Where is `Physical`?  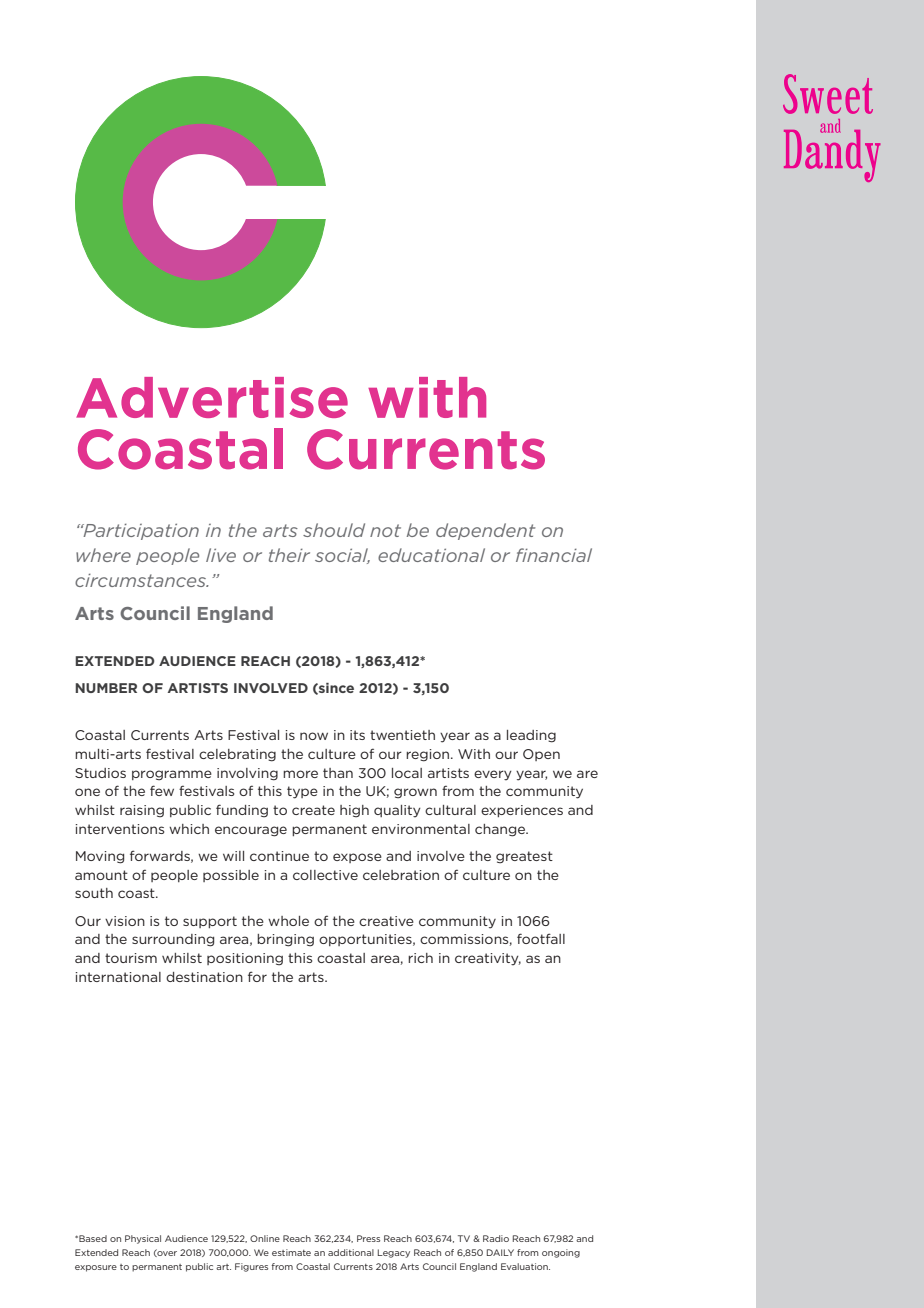
Physical is located at coordinates (143, 1239).
